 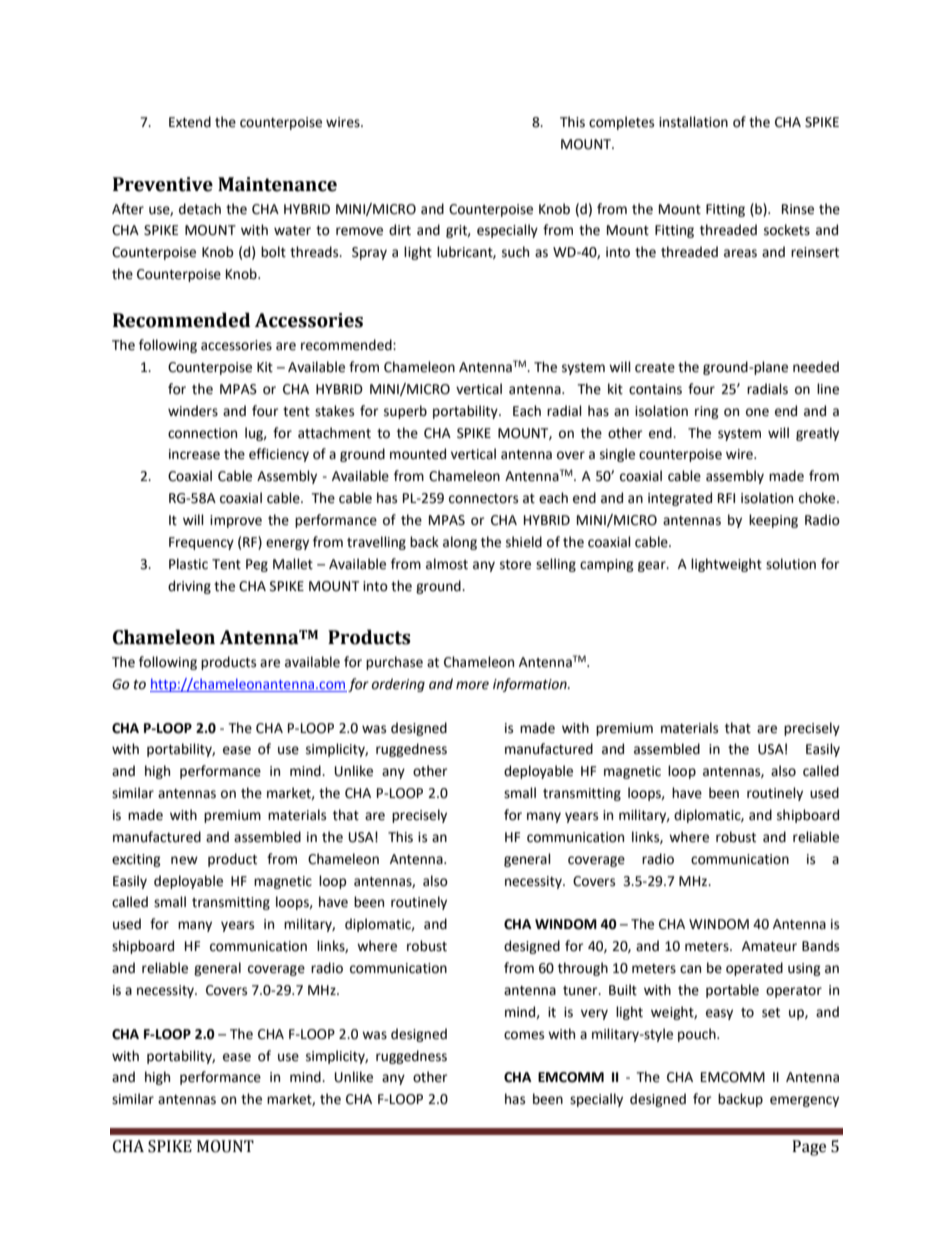 I want to click on through, so click(x=583, y=969).
